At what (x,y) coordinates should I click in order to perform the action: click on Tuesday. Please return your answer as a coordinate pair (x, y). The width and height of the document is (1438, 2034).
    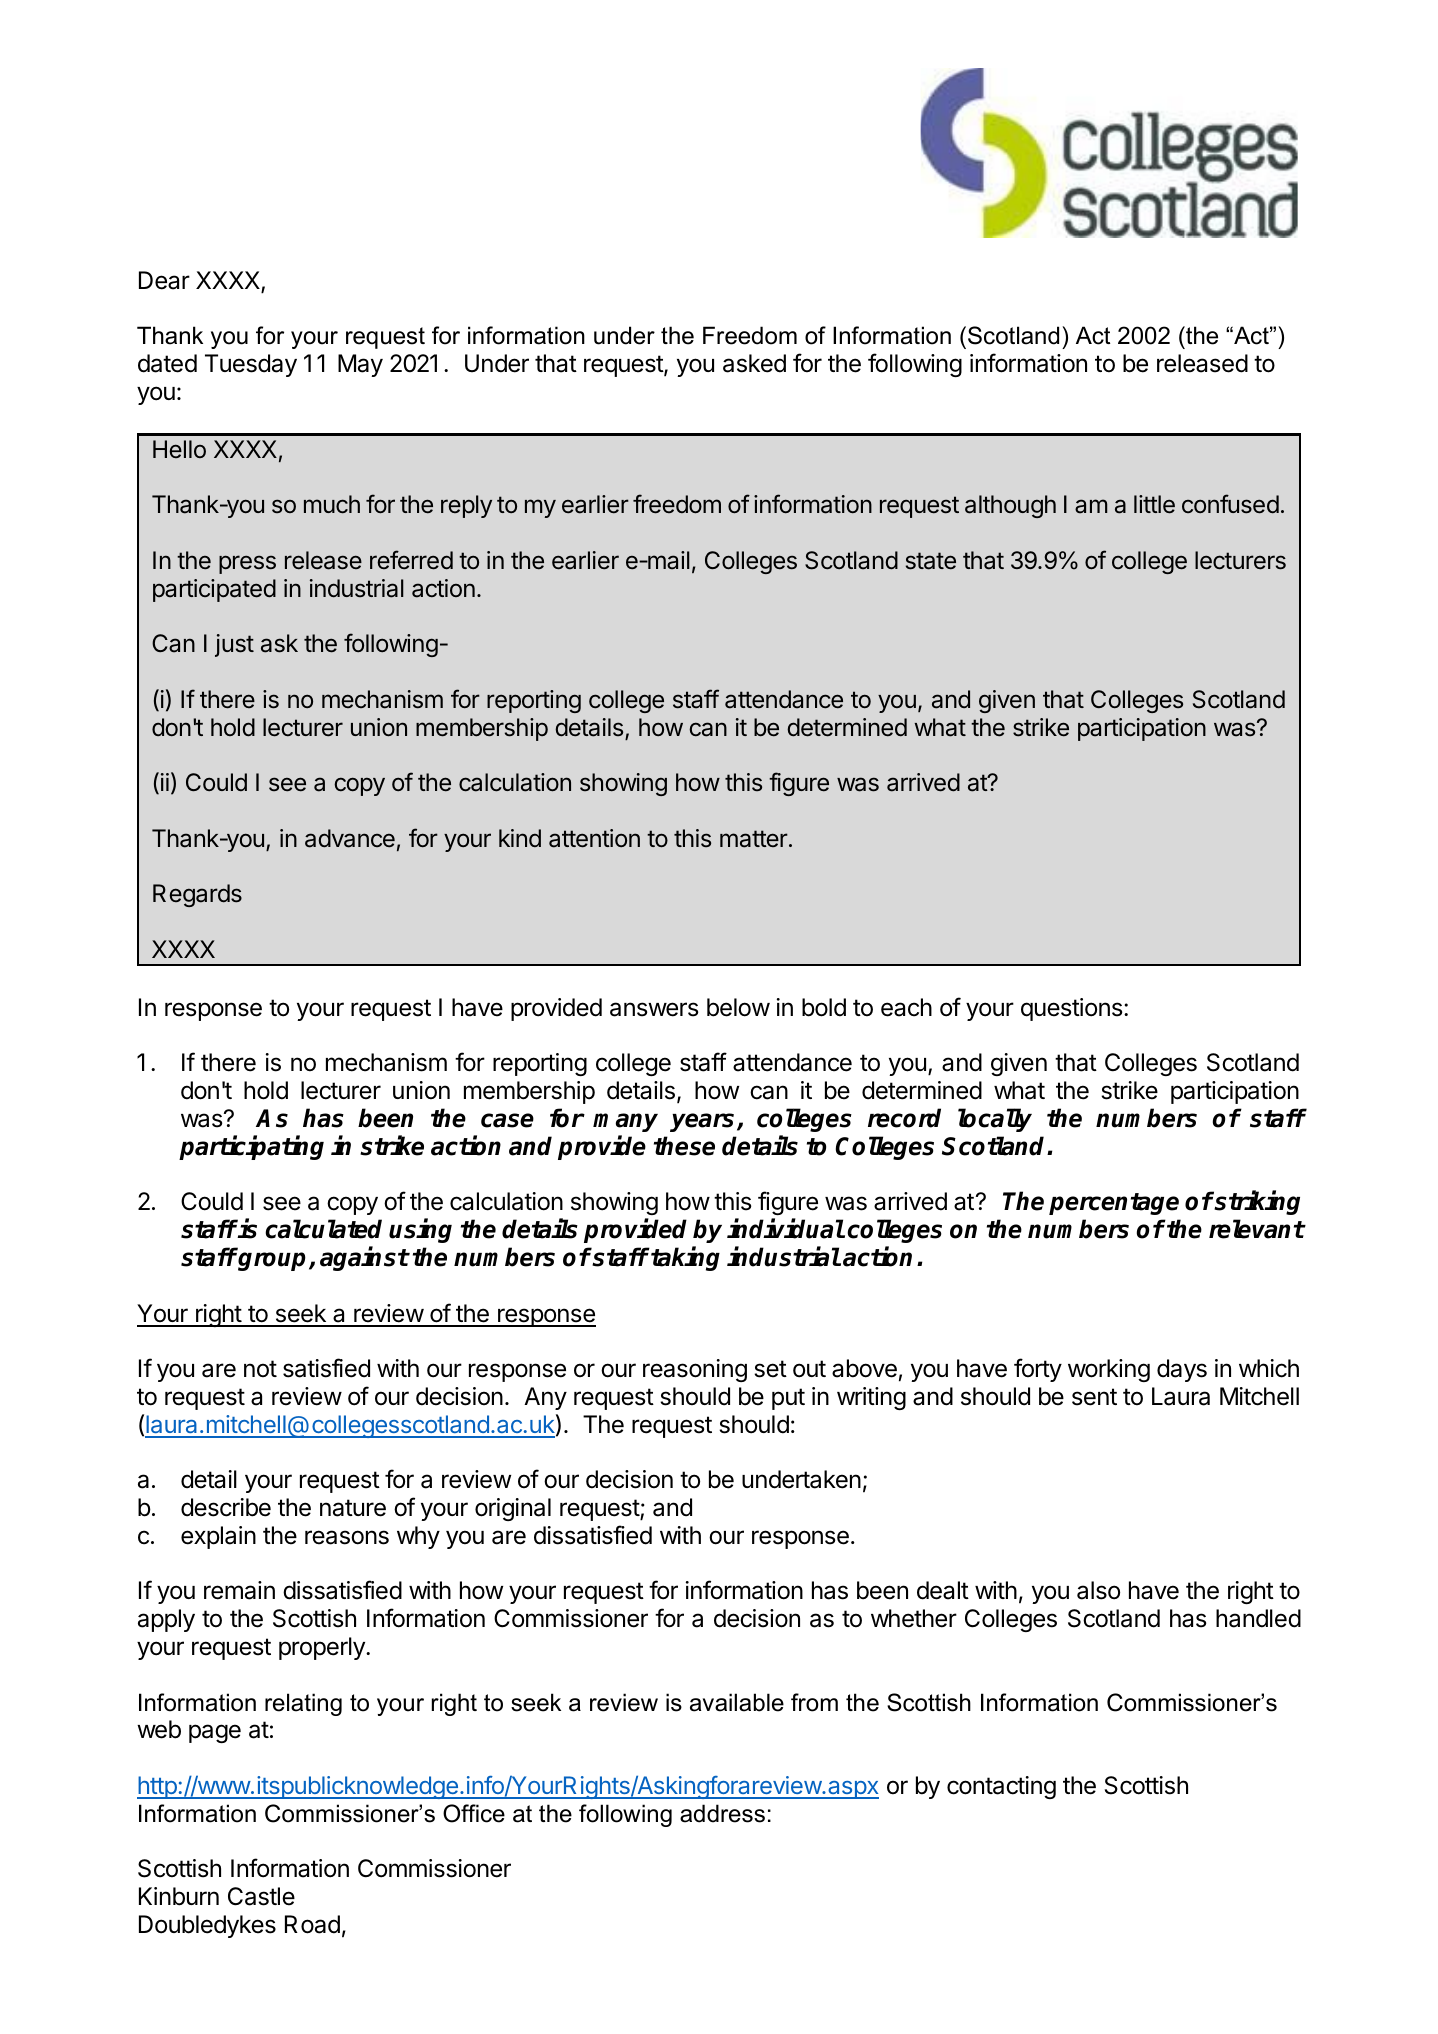
    Looking at the image, I should click on (251, 365).
